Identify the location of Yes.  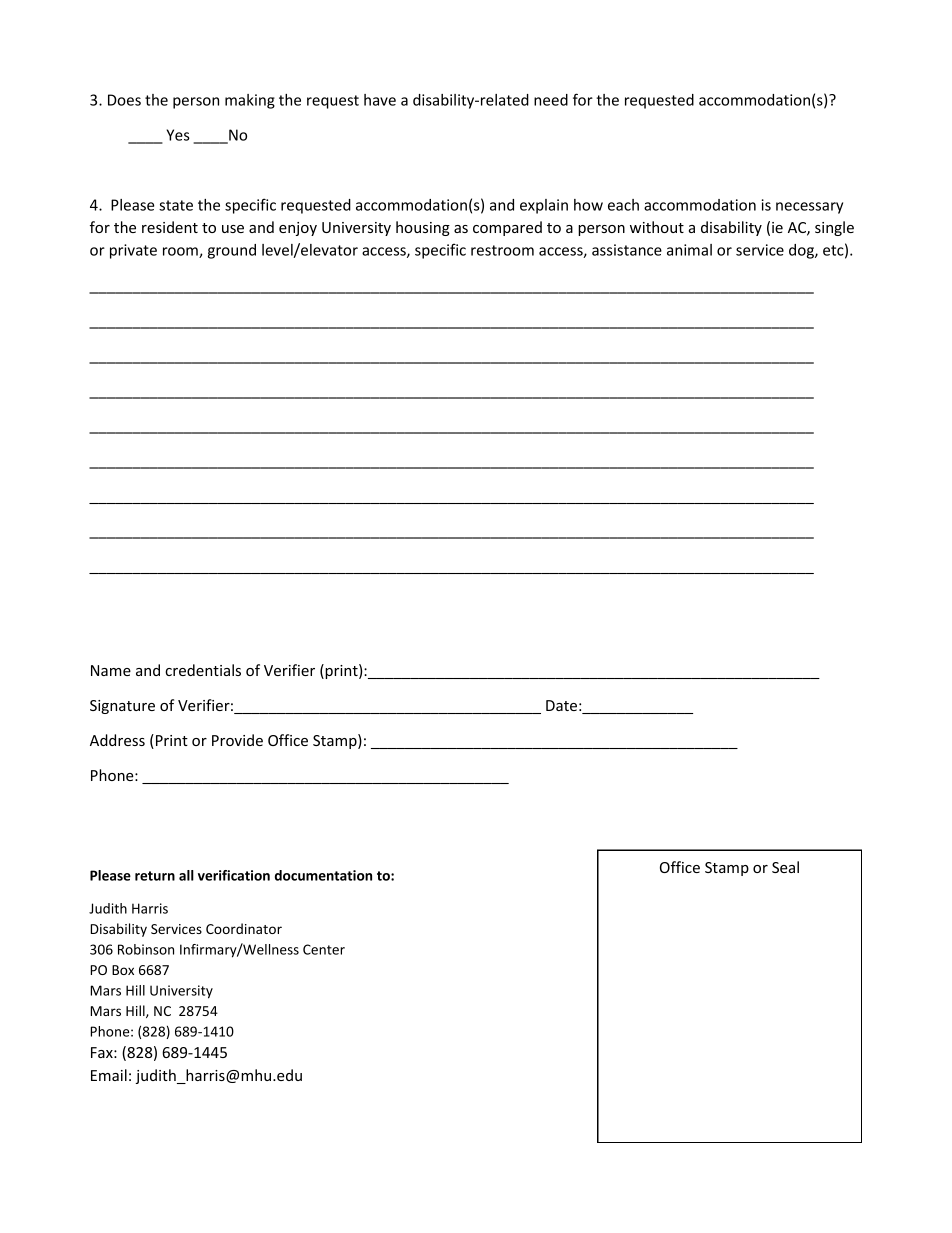
(178, 135).
